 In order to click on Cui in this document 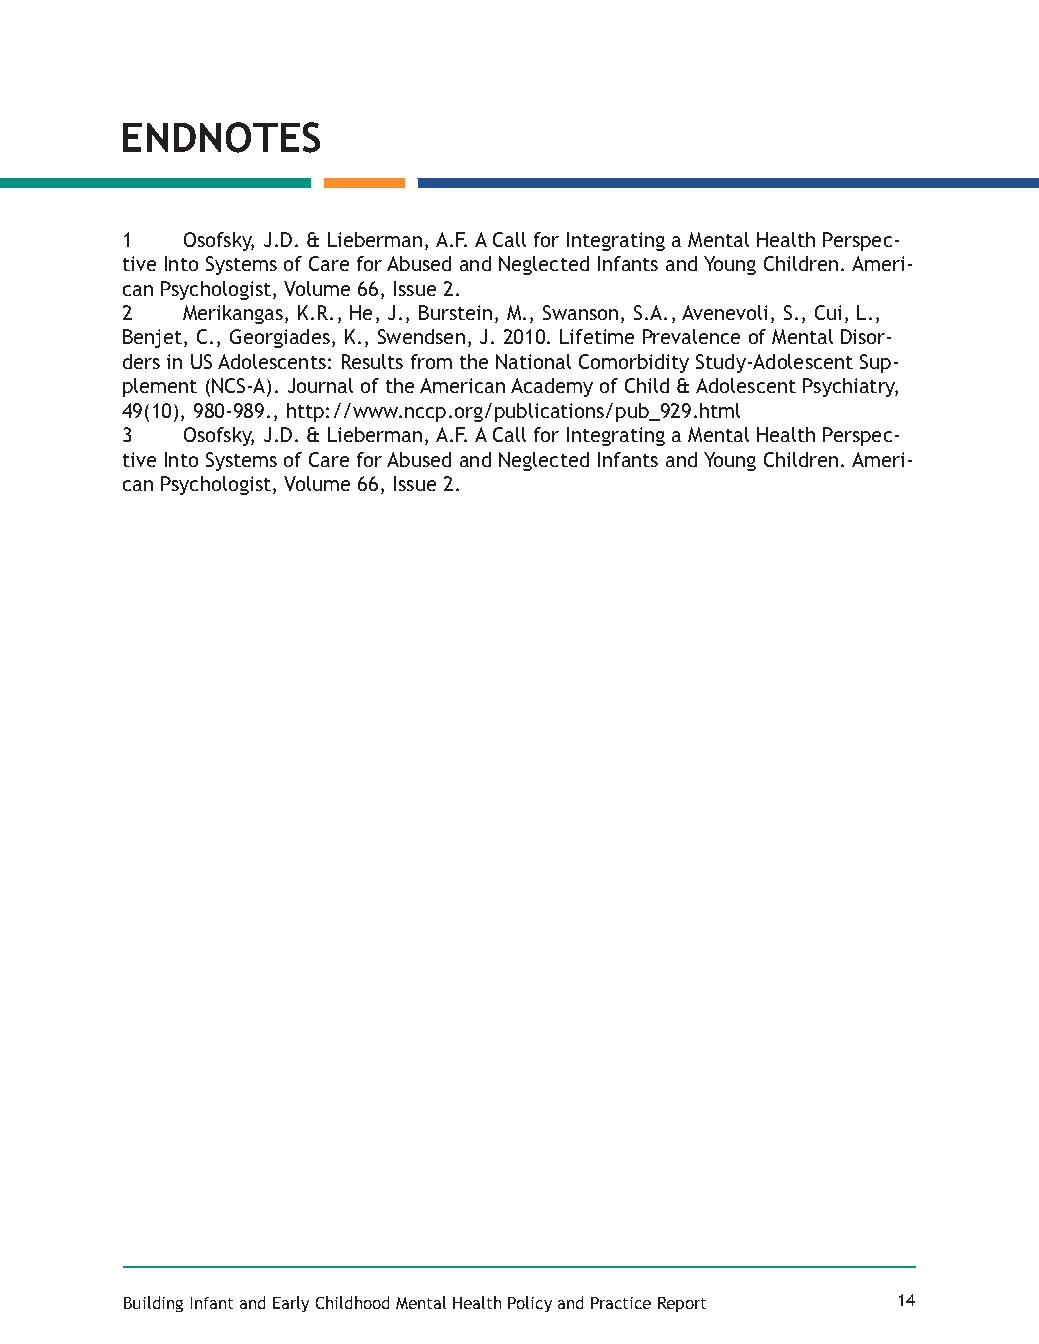, I will do `click(828, 312)`.
